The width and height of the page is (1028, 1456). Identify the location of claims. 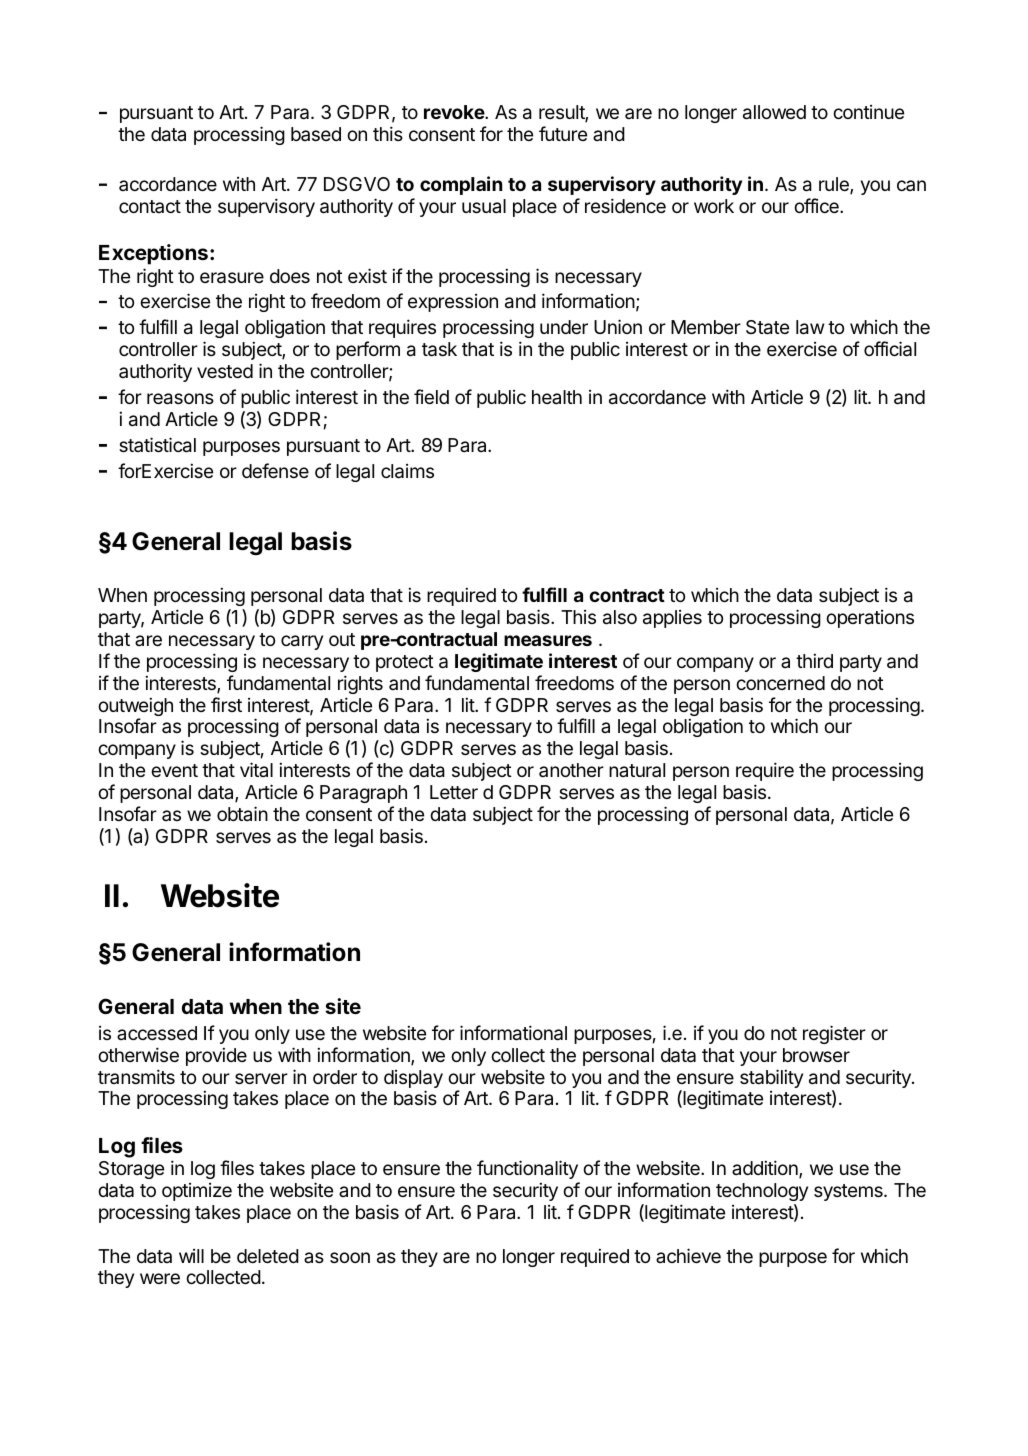
(407, 471).
